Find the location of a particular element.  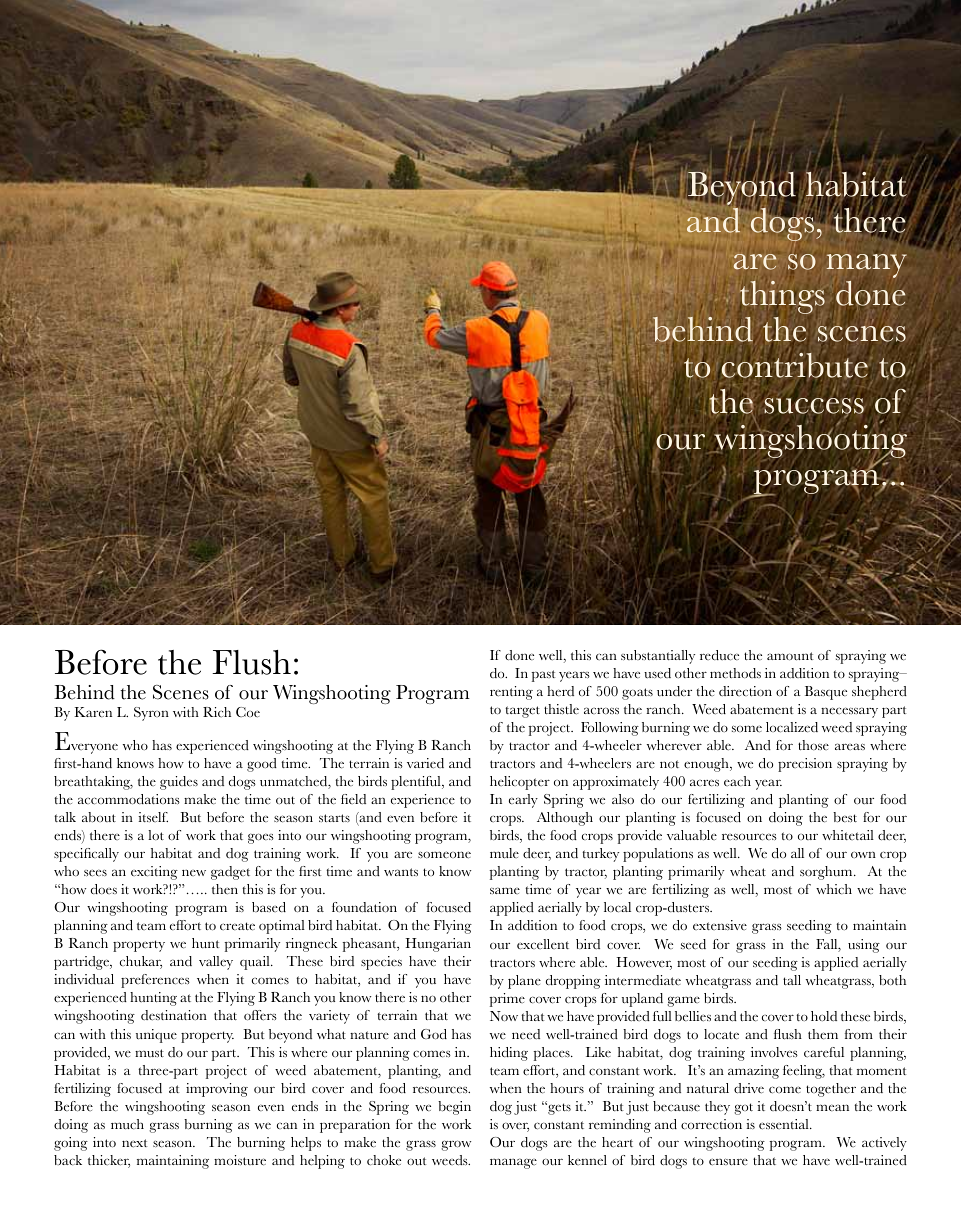

grow is located at coordinates (456, 1145).
